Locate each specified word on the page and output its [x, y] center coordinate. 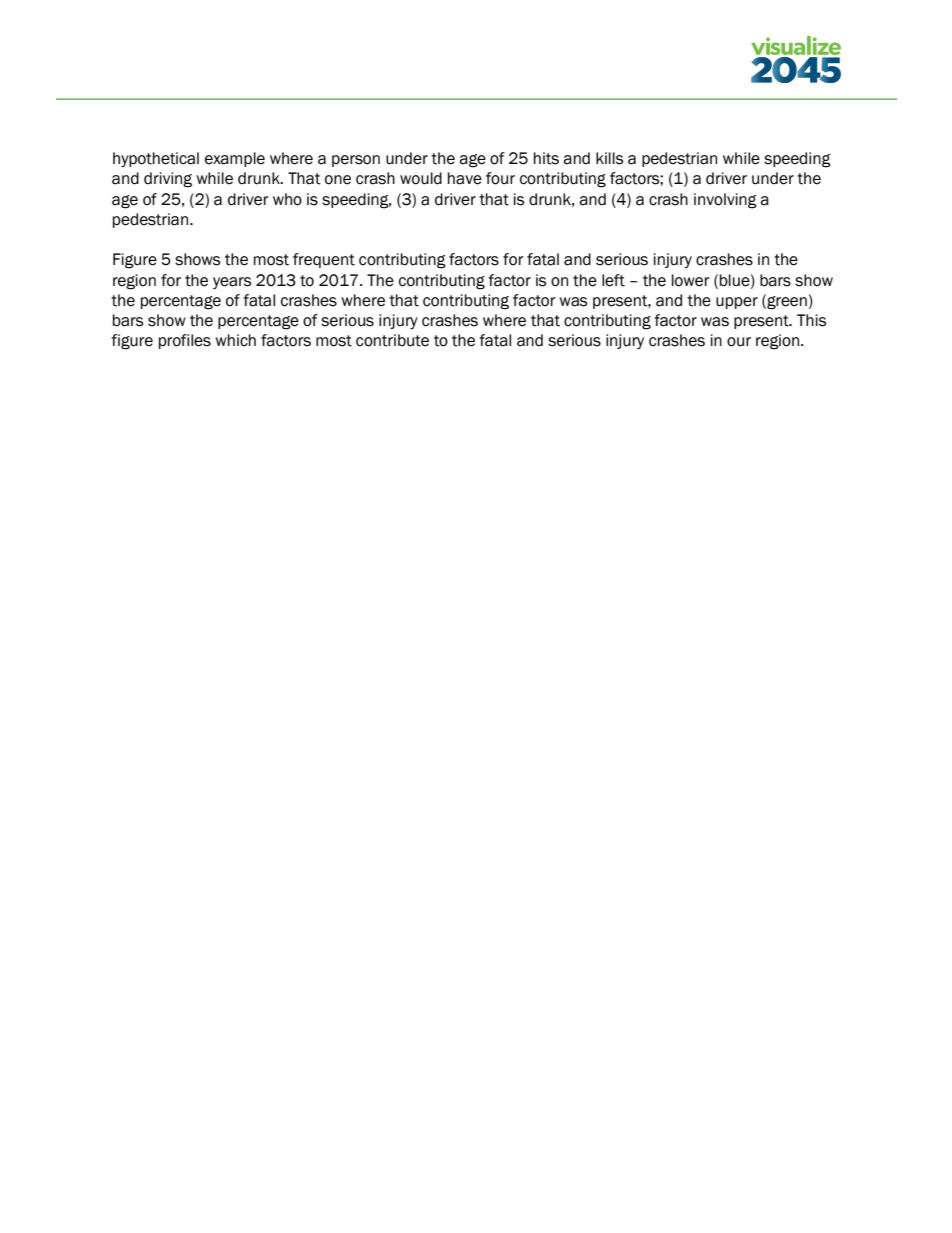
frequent [324, 260]
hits [546, 158]
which [235, 340]
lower [691, 280]
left [613, 280]
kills [609, 158]
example [235, 159]
